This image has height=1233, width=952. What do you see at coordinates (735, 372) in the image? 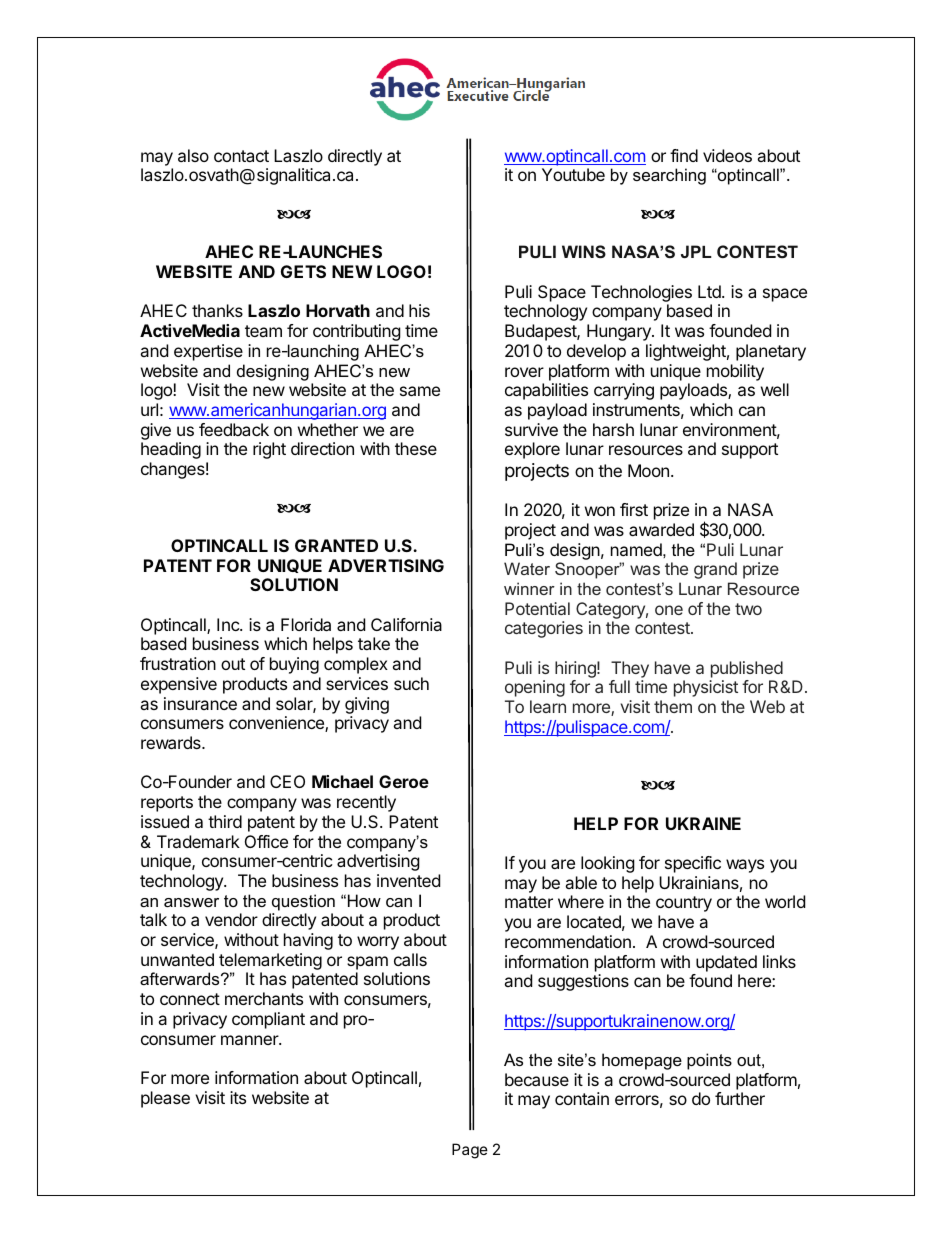
I see `mobility` at bounding box center [735, 372].
